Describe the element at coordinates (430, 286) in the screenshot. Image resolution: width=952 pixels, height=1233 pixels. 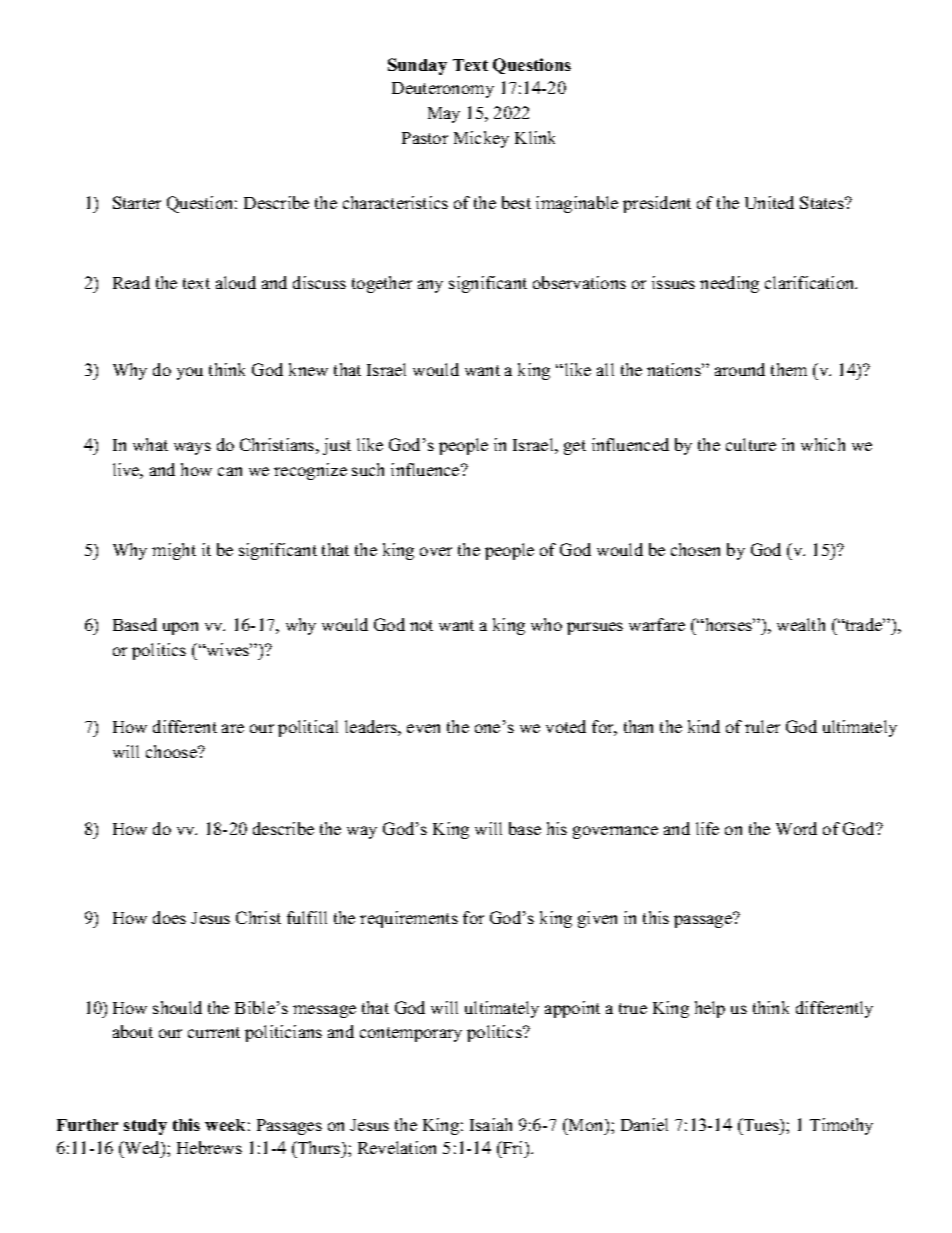
I see `any` at that location.
